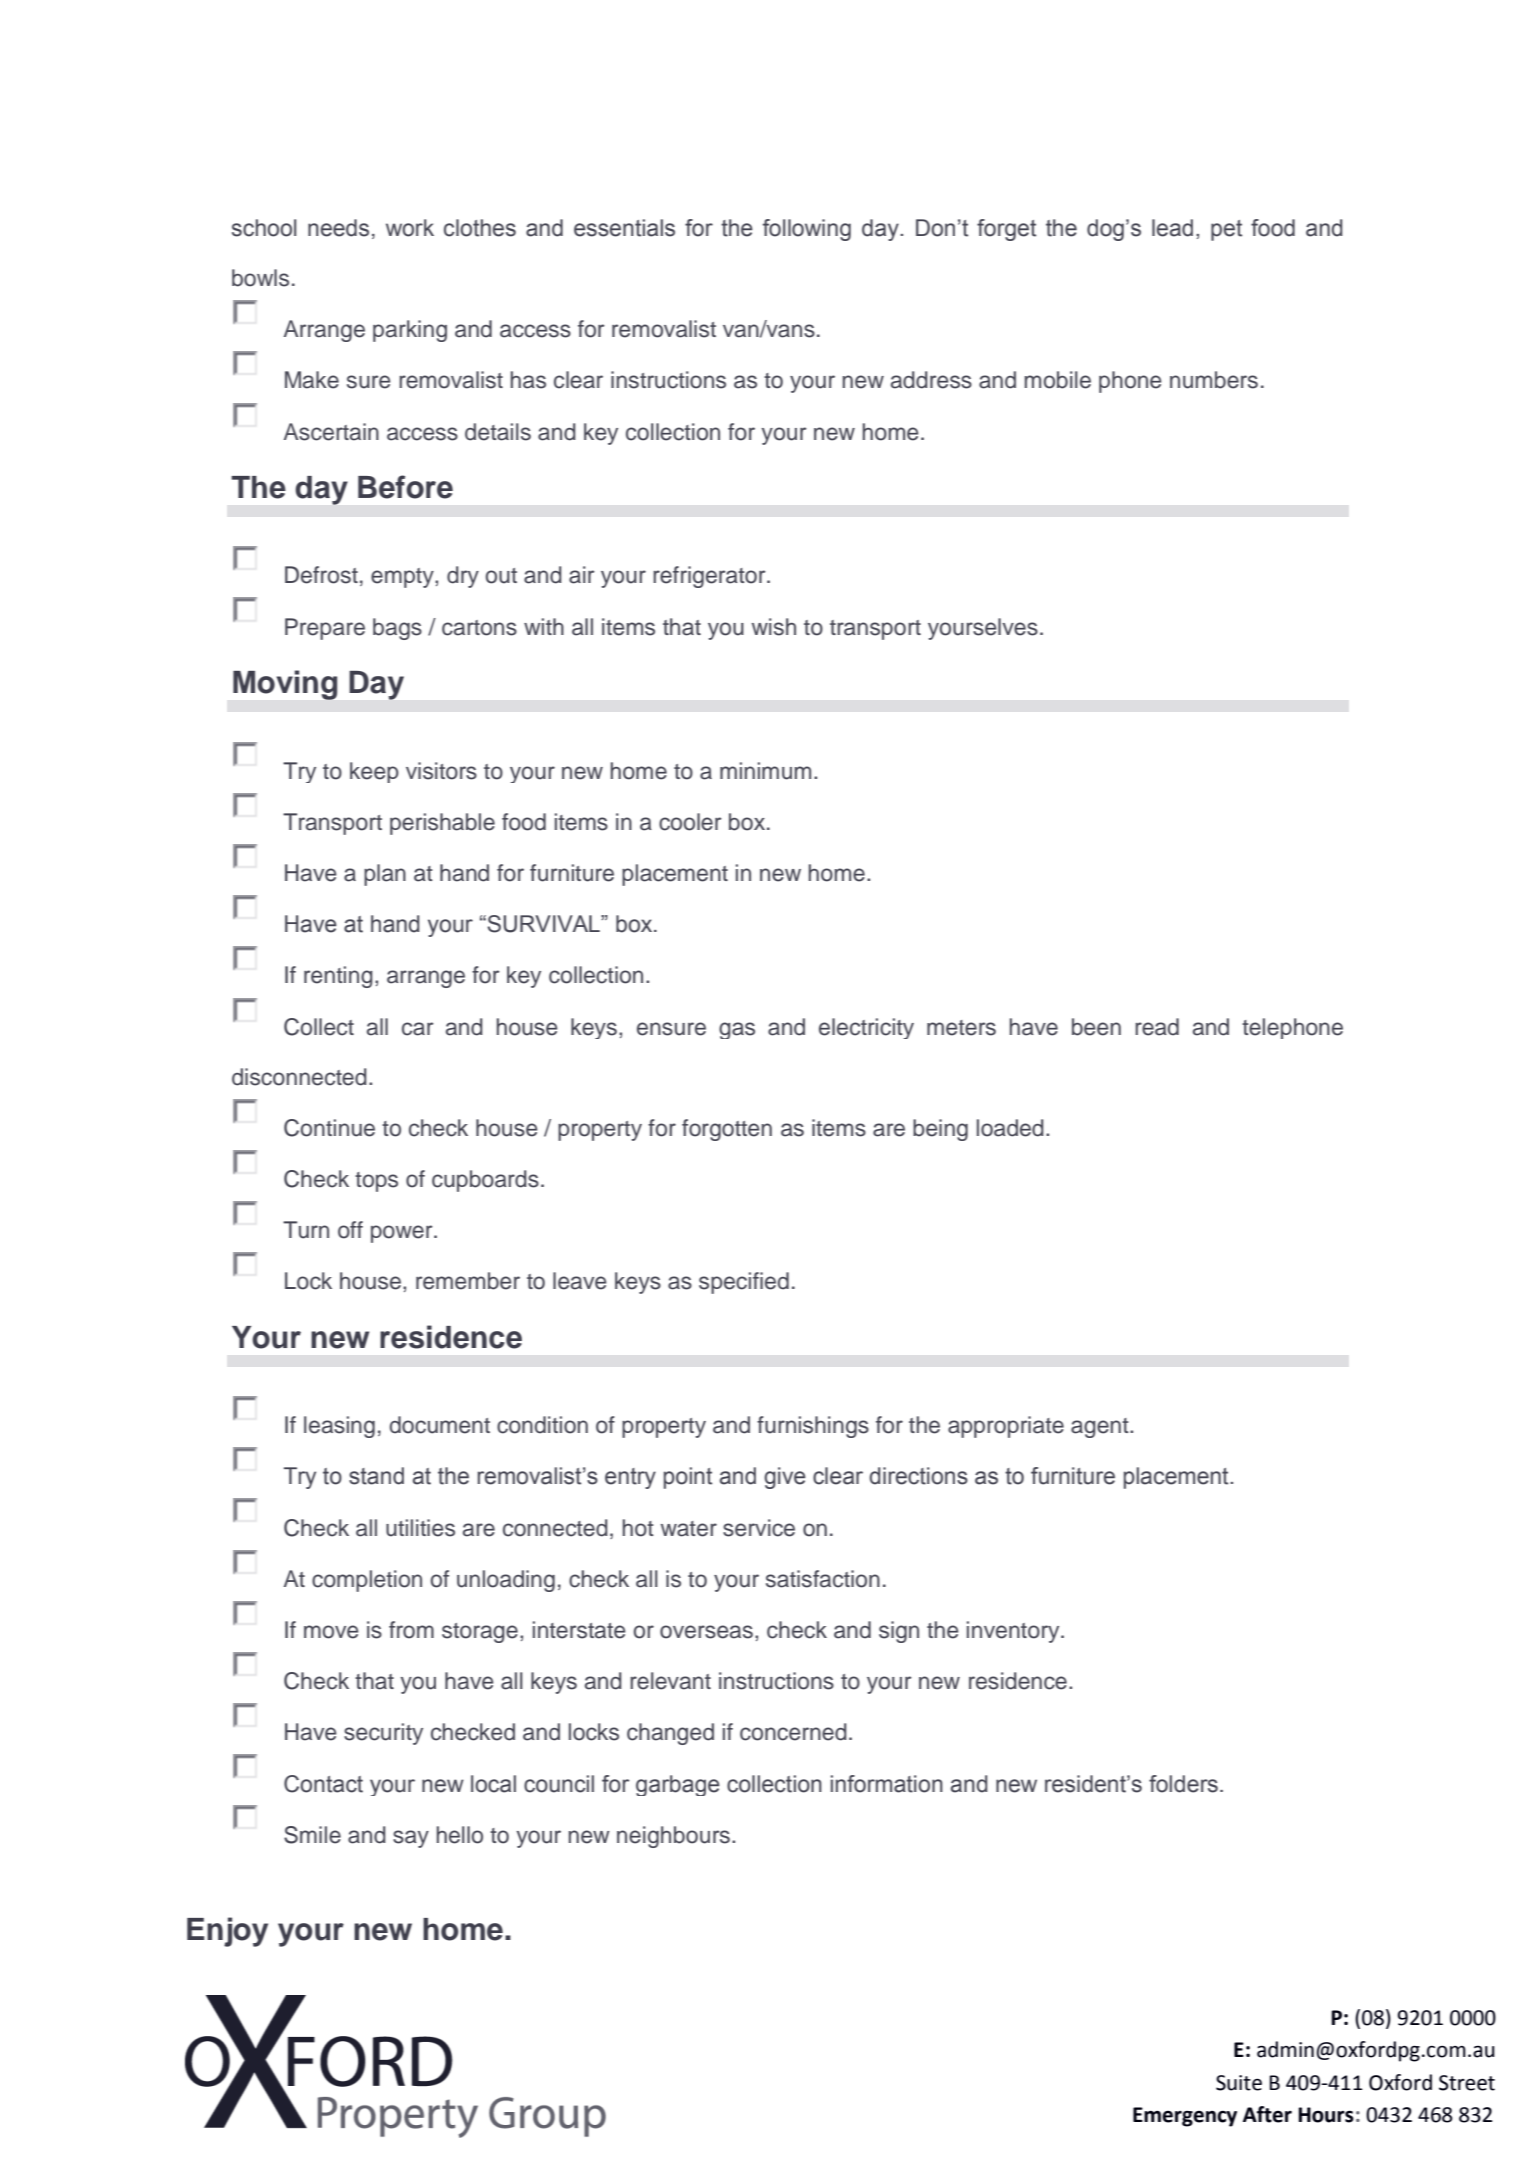  I want to click on keep, so click(374, 772).
